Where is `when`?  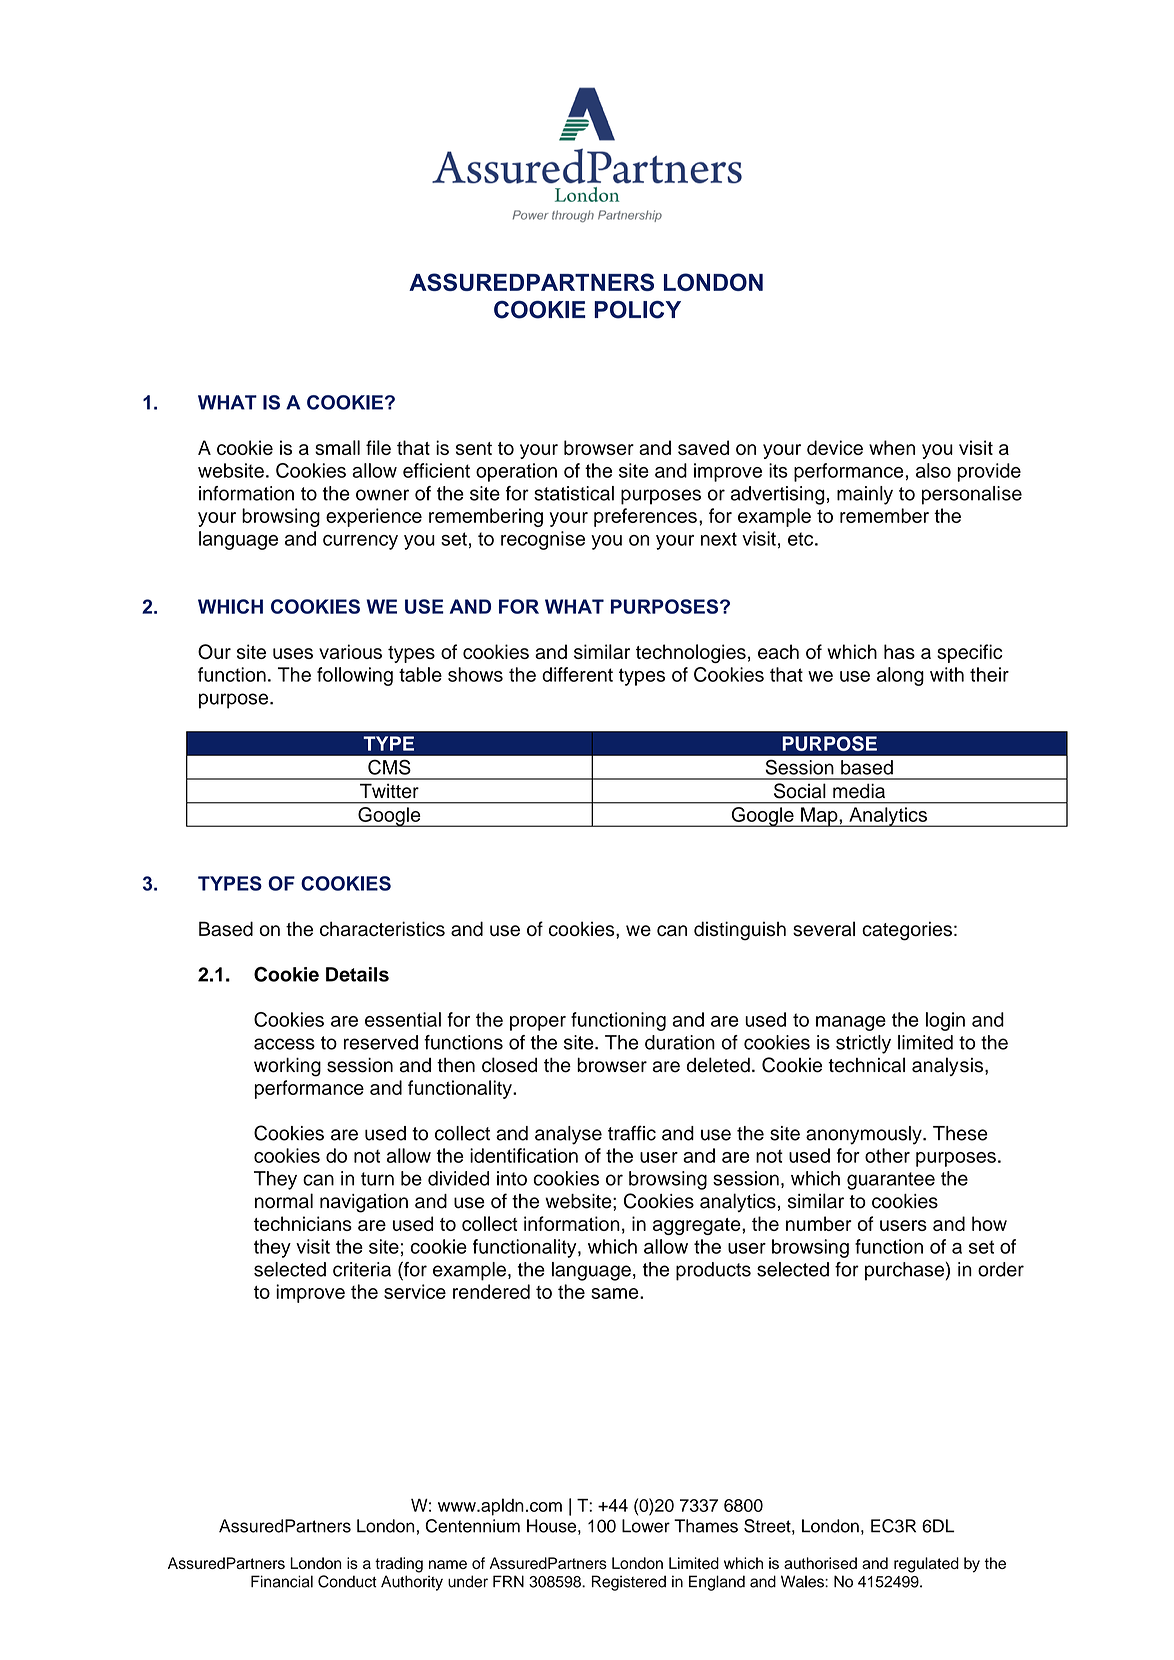
when is located at coordinates (892, 447).
